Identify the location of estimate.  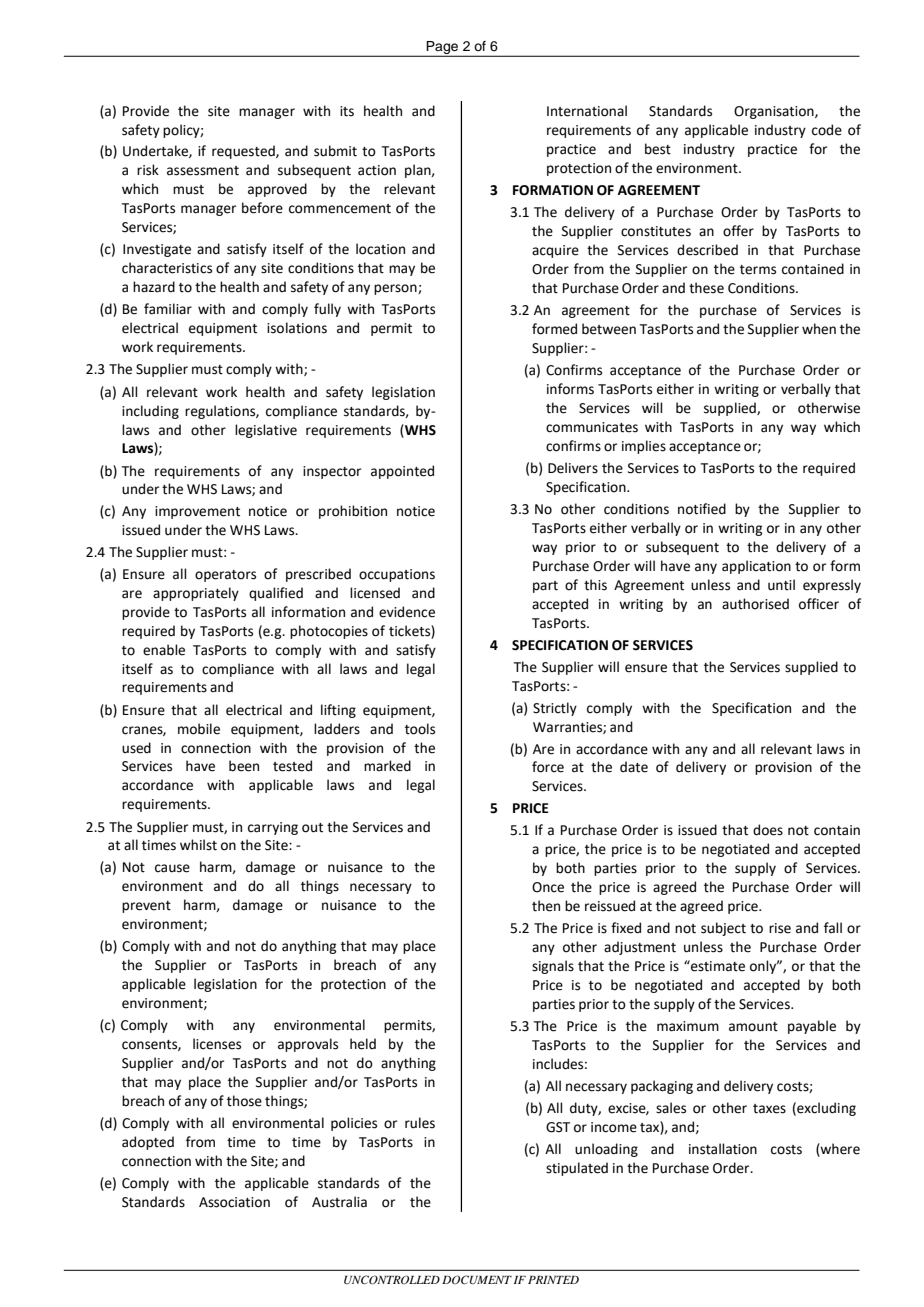
(717, 966).
